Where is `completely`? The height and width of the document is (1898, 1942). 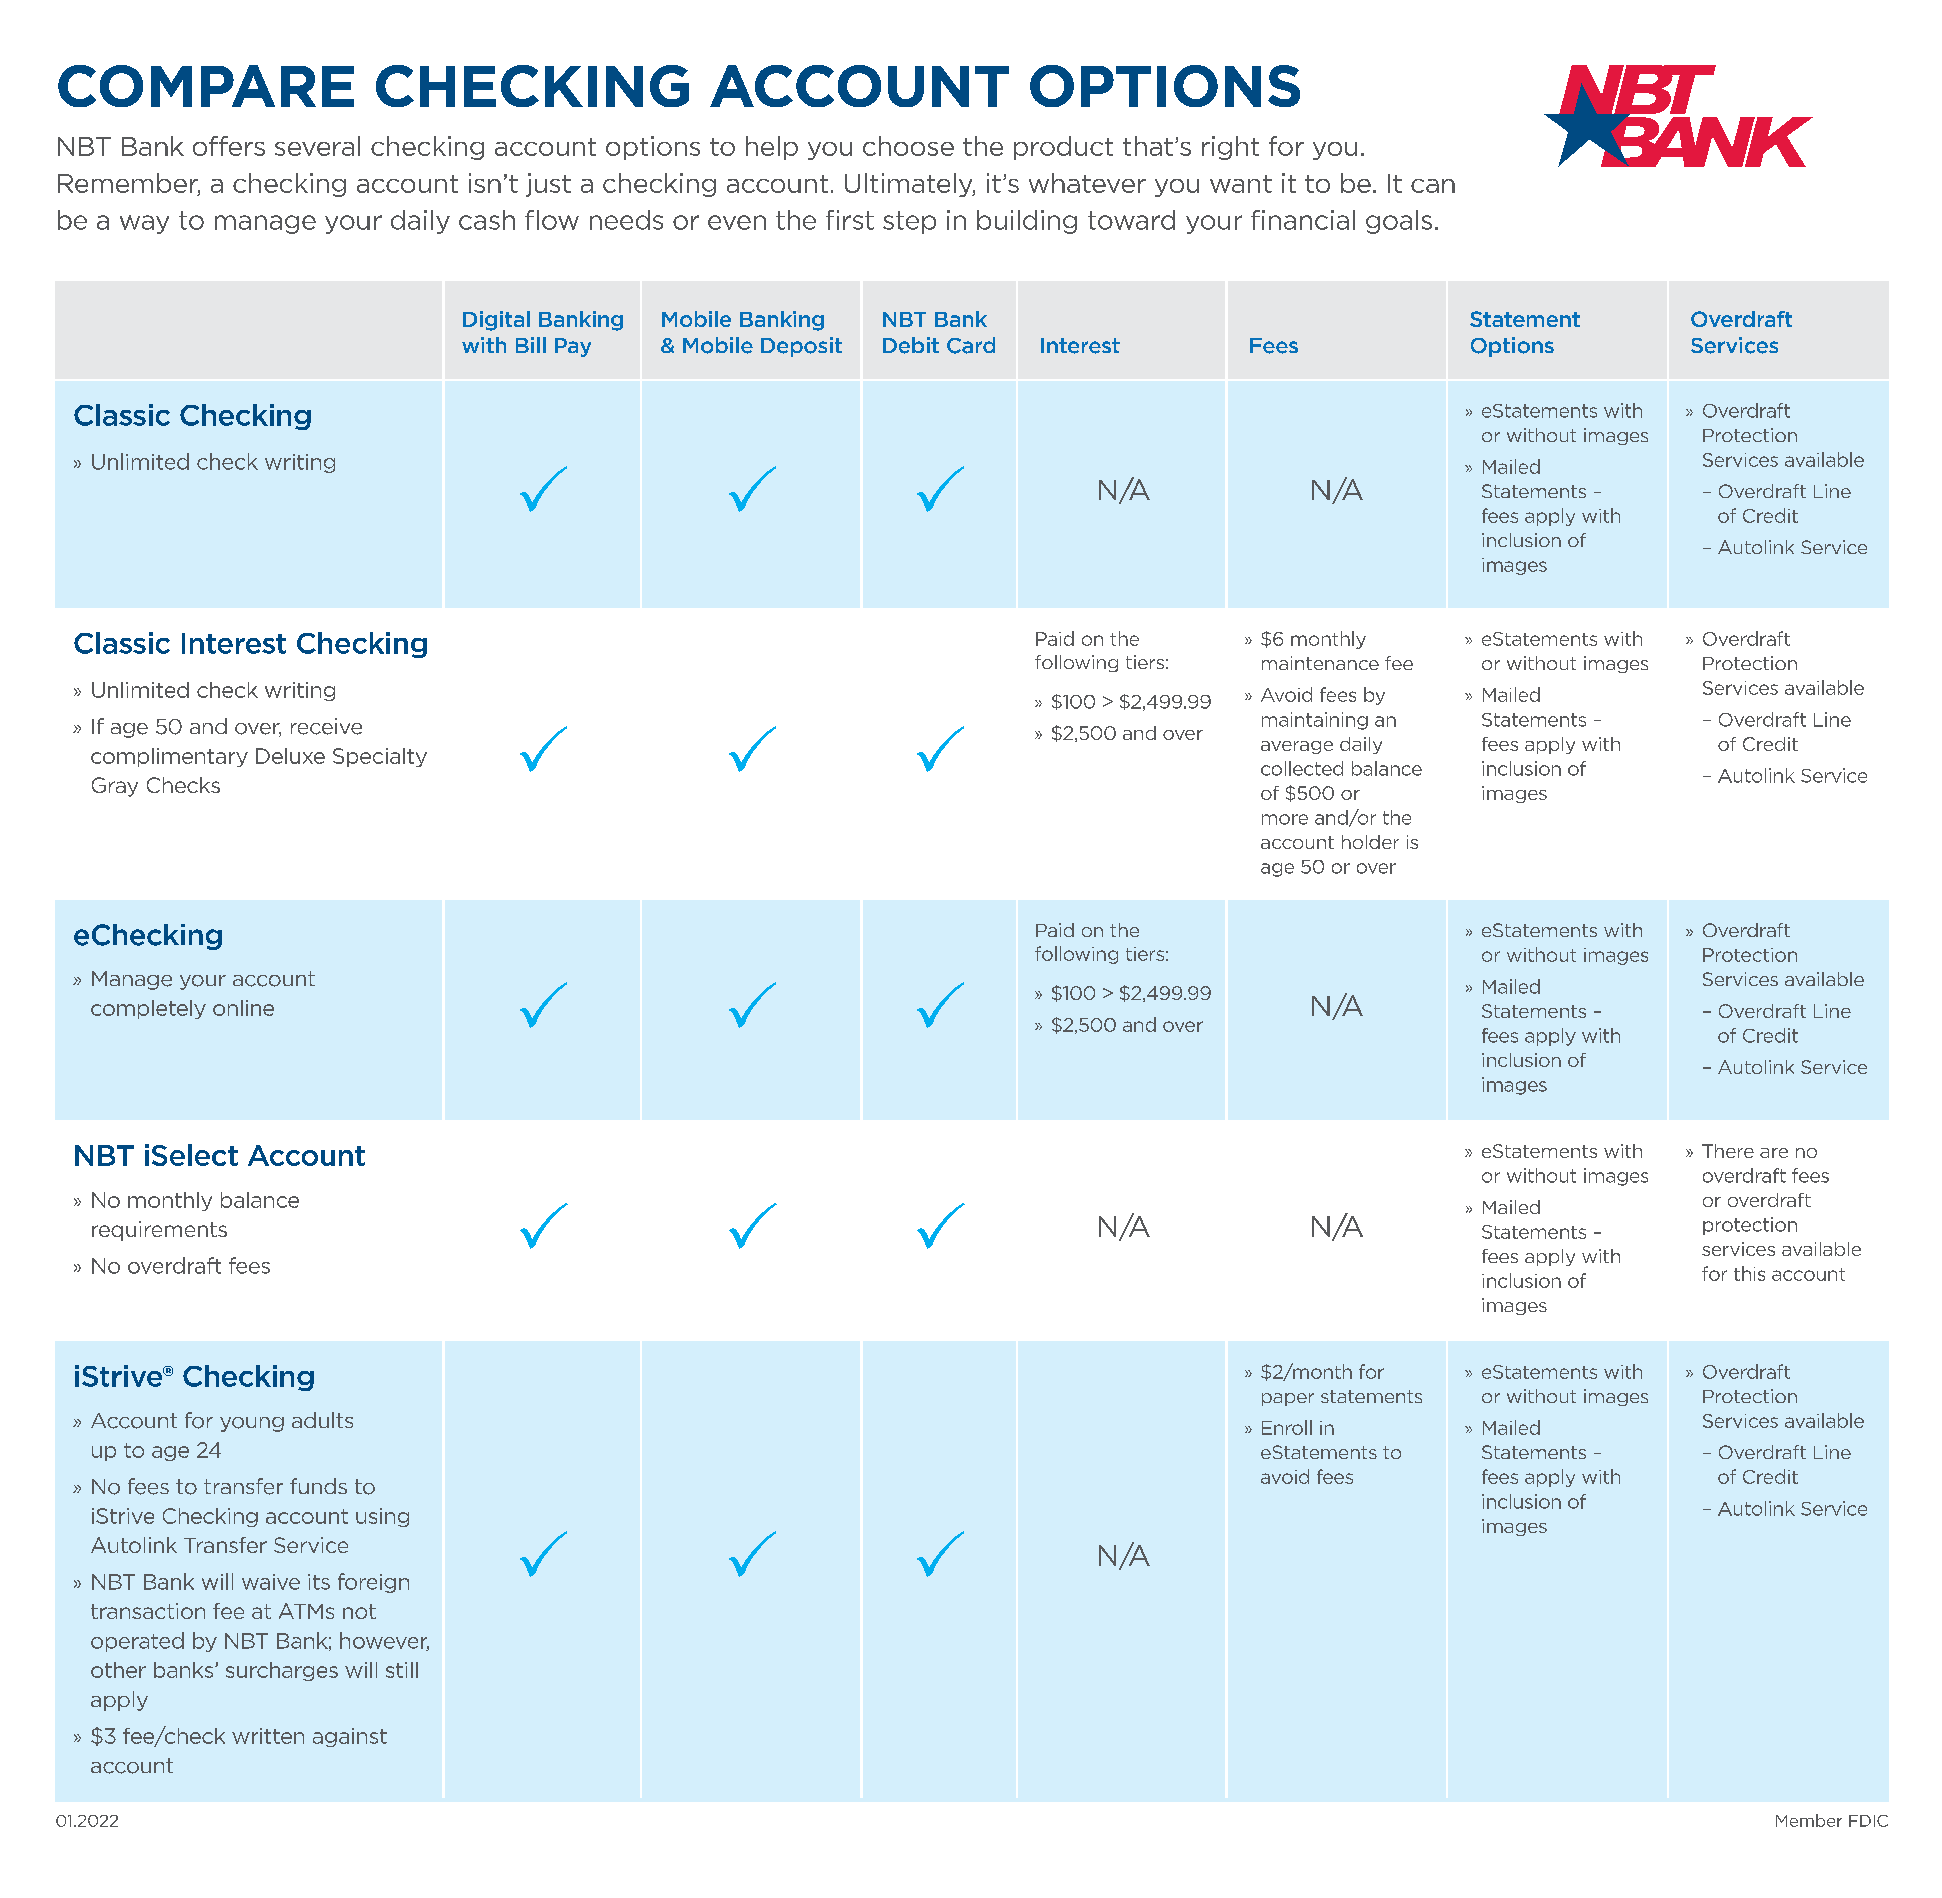 completely is located at coordinates (148, 1009).
